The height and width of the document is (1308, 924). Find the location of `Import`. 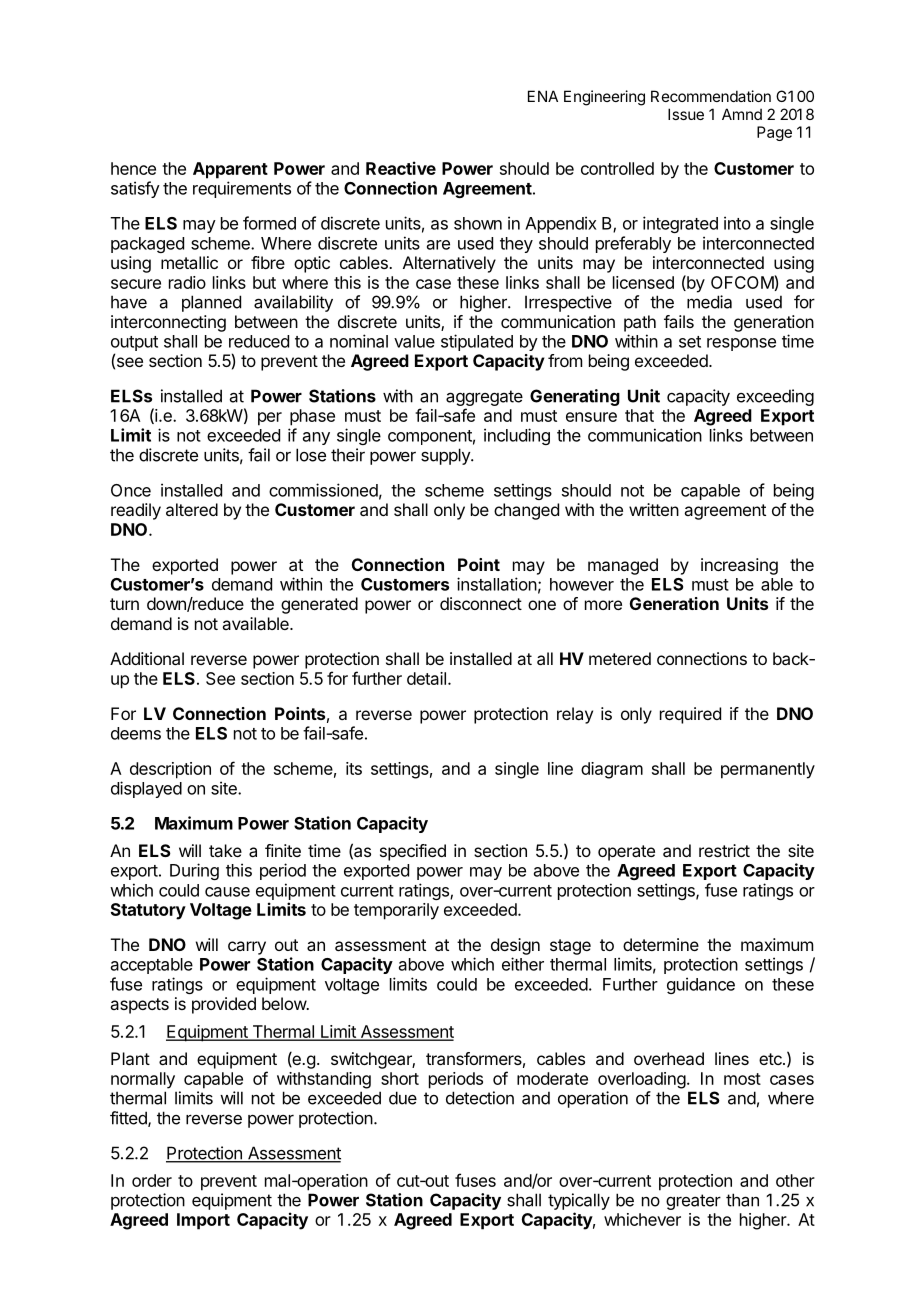

Import is located at coordinates (203, 1221).
